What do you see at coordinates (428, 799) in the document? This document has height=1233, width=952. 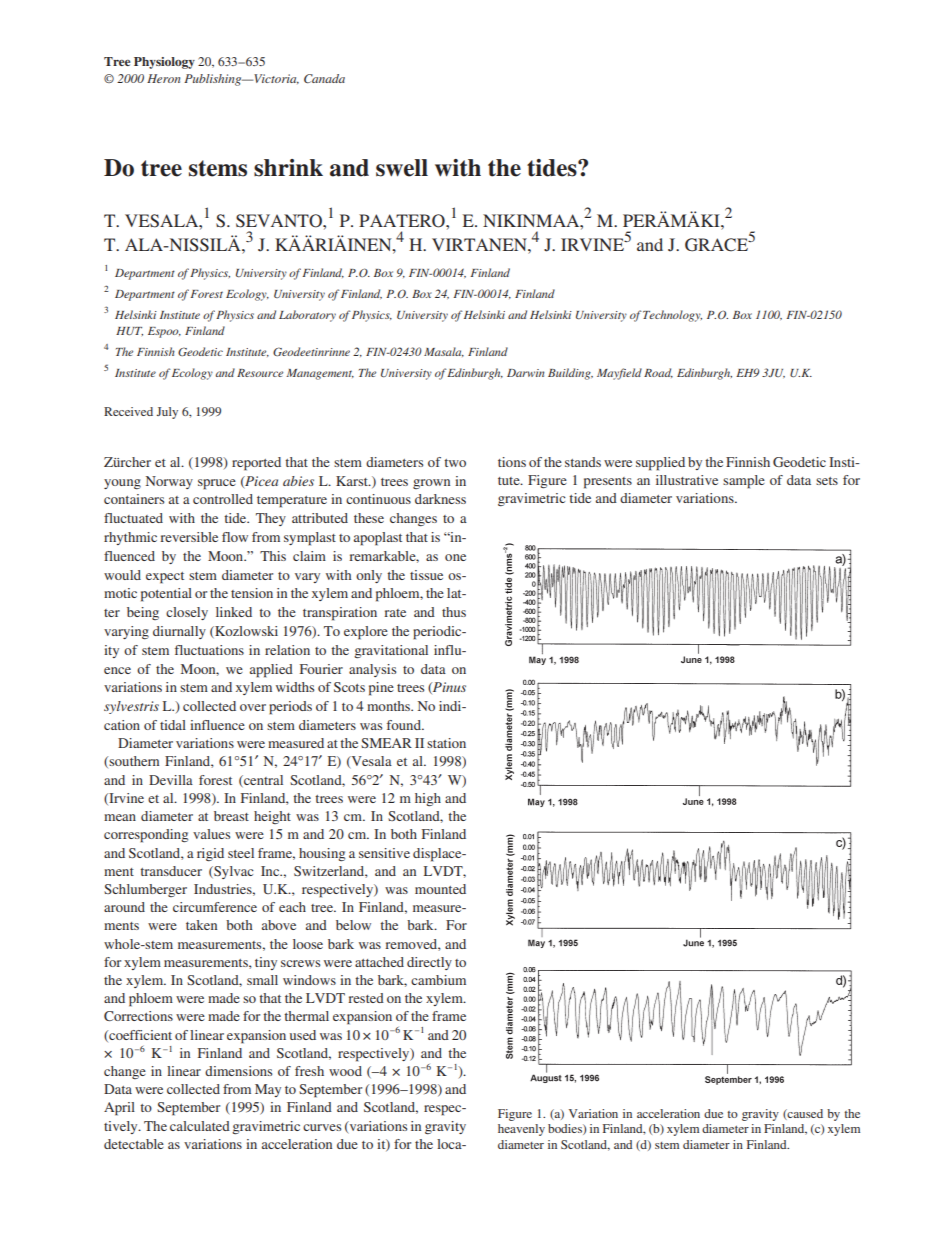 I see `high` at bounding box center [428, 799].
